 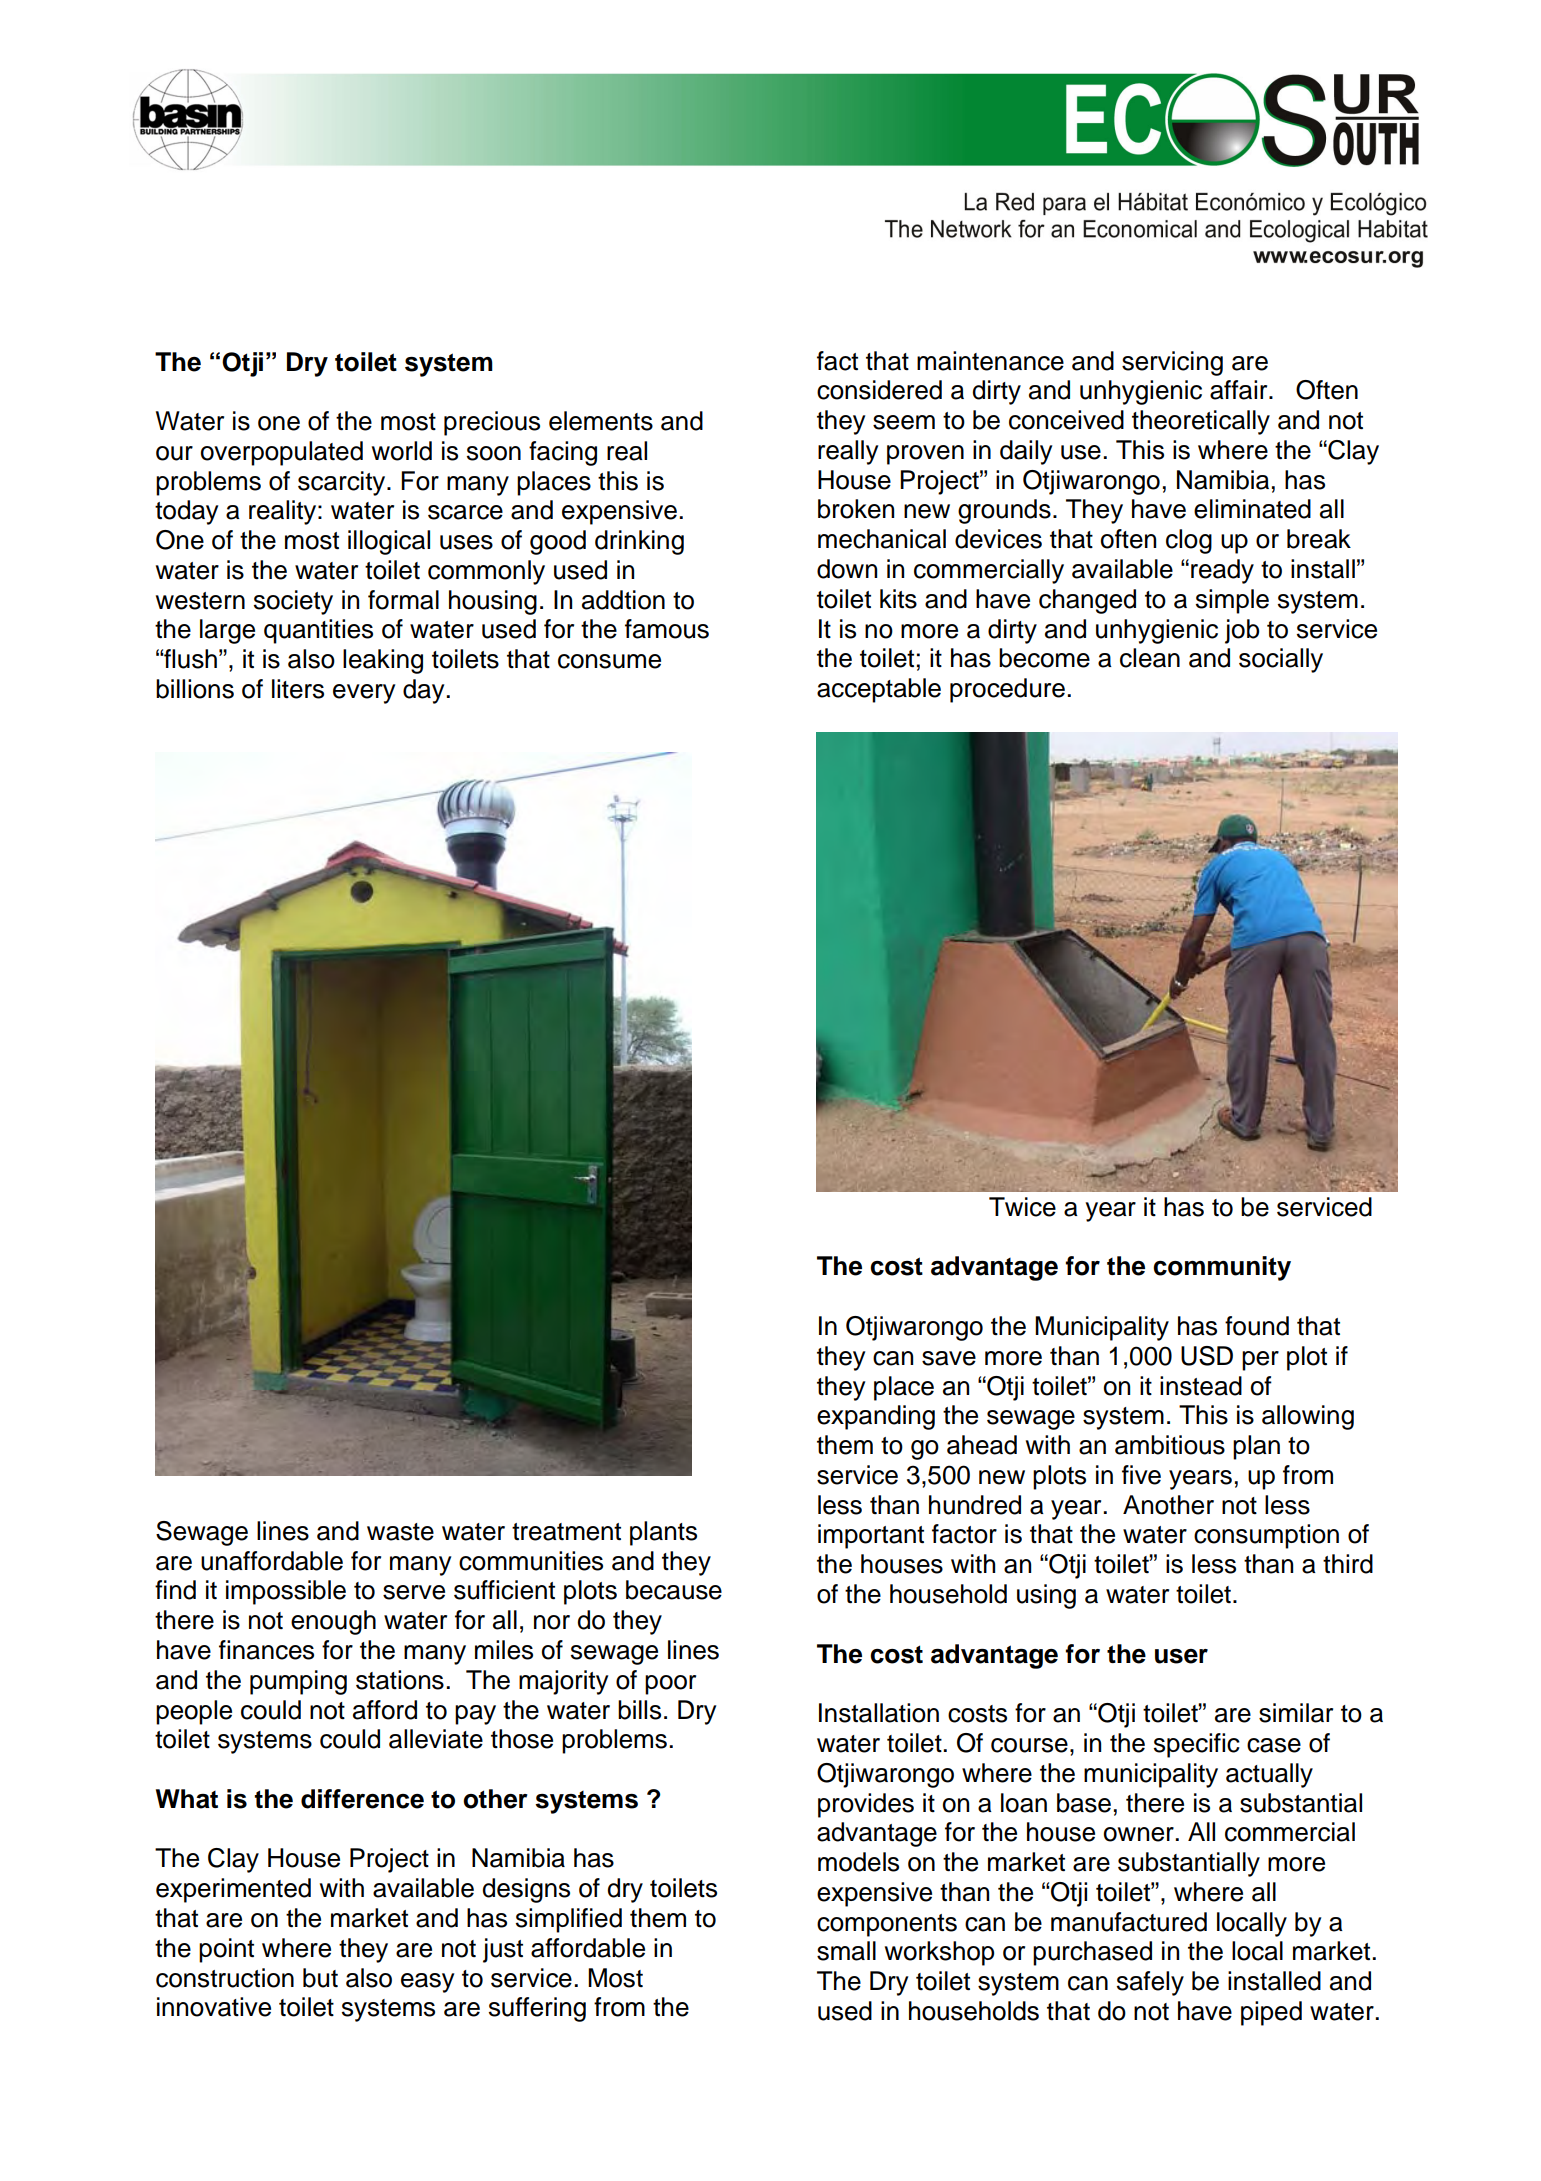 I want to click on small, so click(x=846, y=1951).
